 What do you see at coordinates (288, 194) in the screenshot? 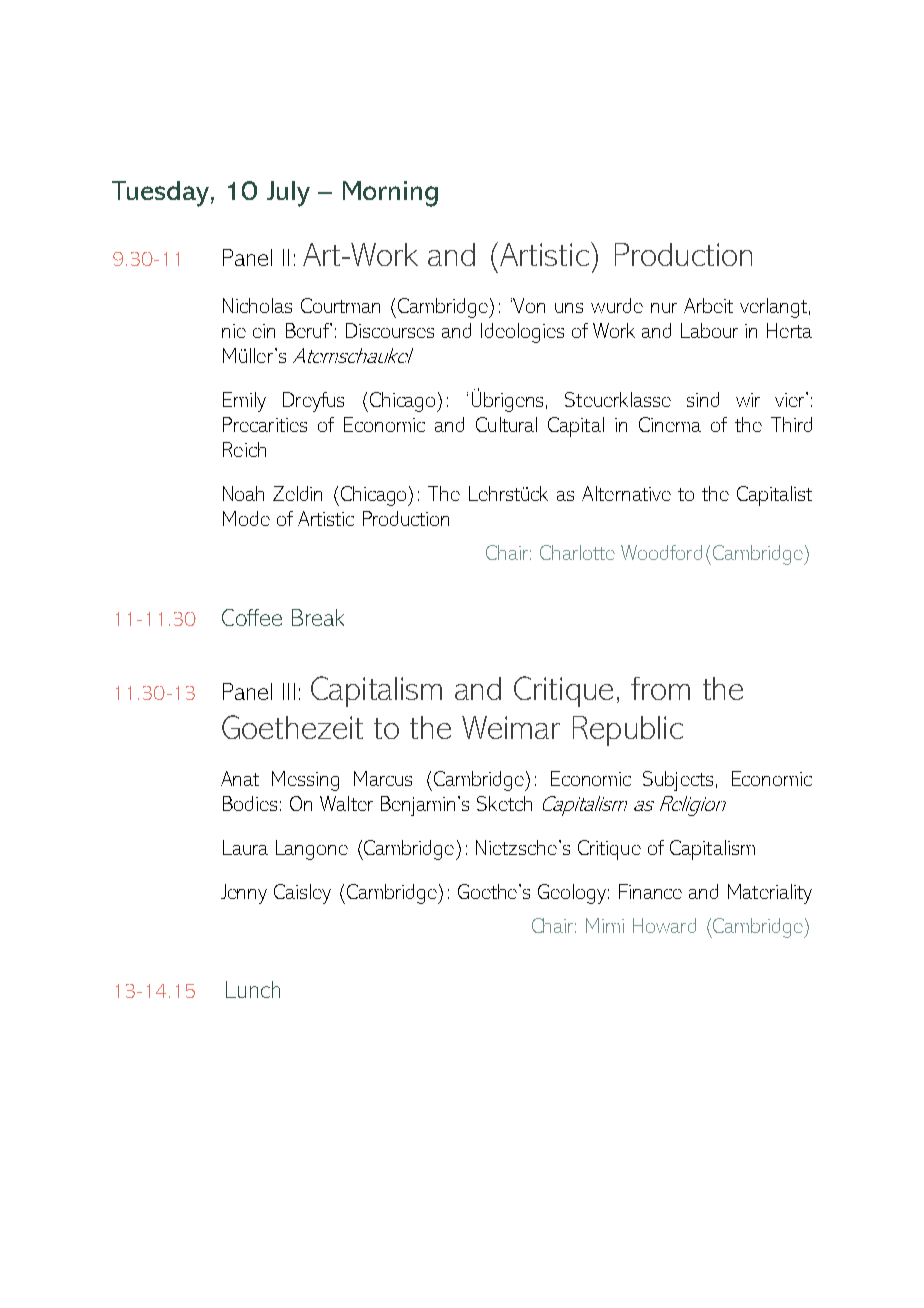
I see `July` at bounding box center [288, 194].
